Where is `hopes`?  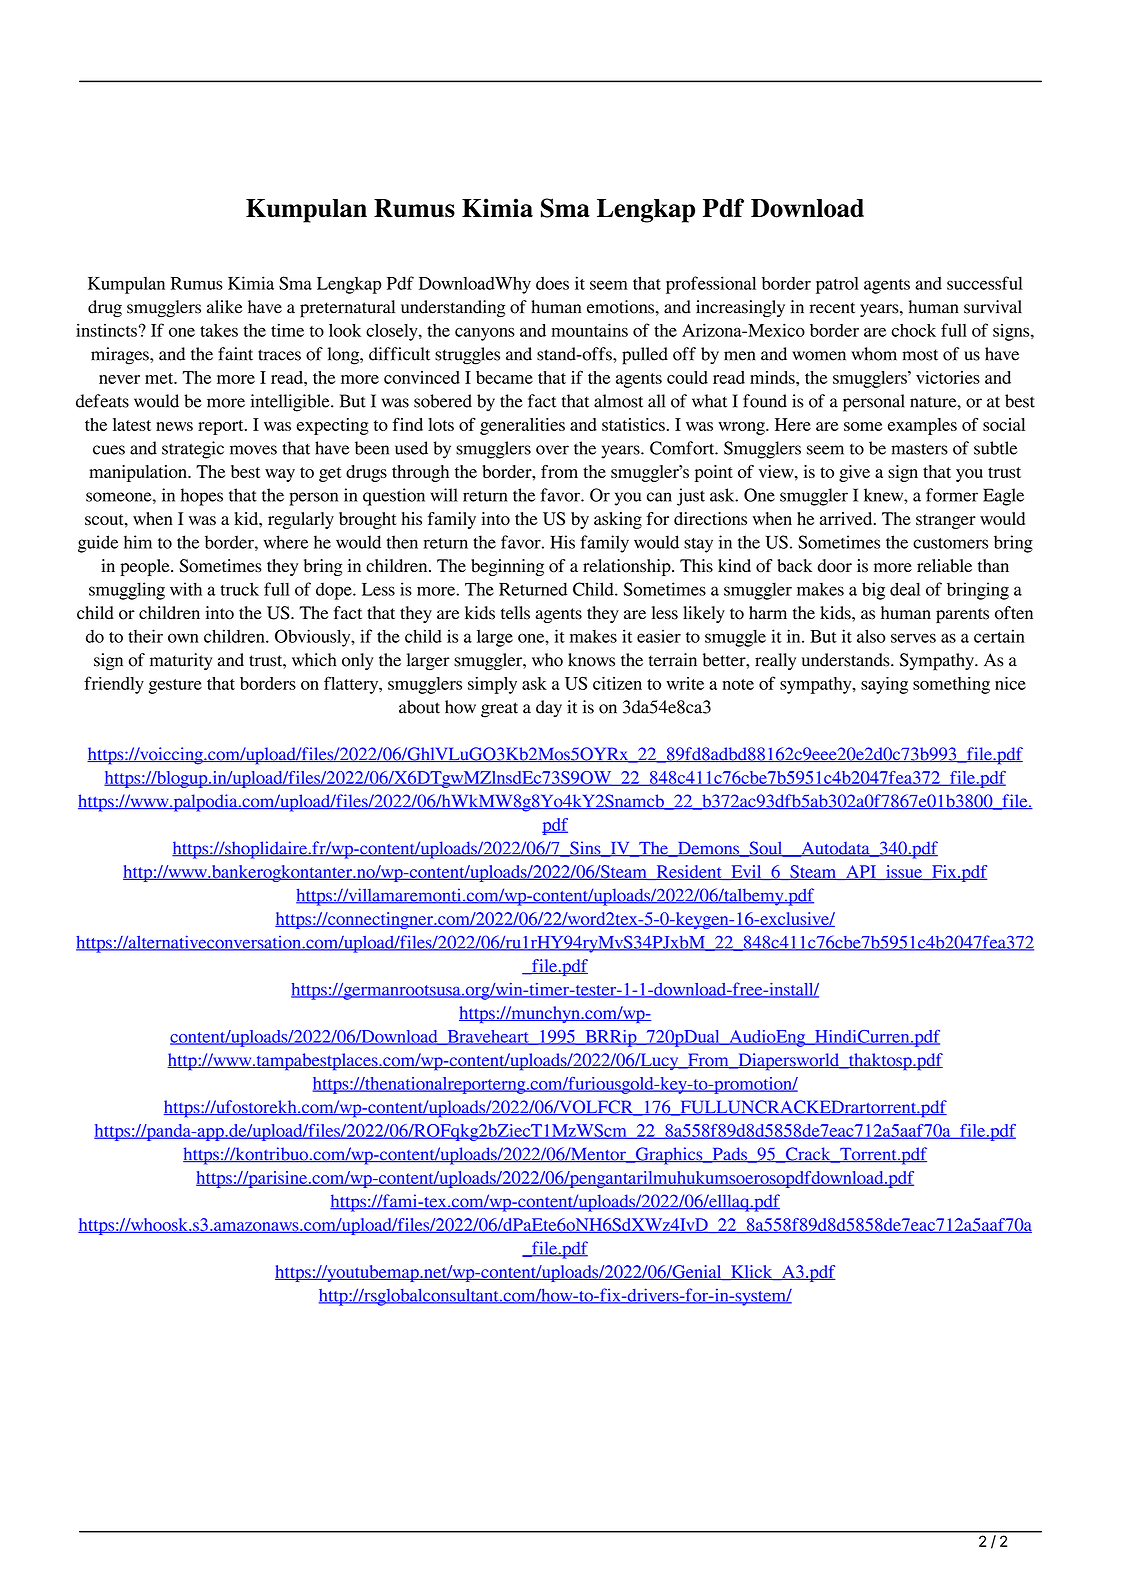 hopes is located at coordinates (202, 497).
